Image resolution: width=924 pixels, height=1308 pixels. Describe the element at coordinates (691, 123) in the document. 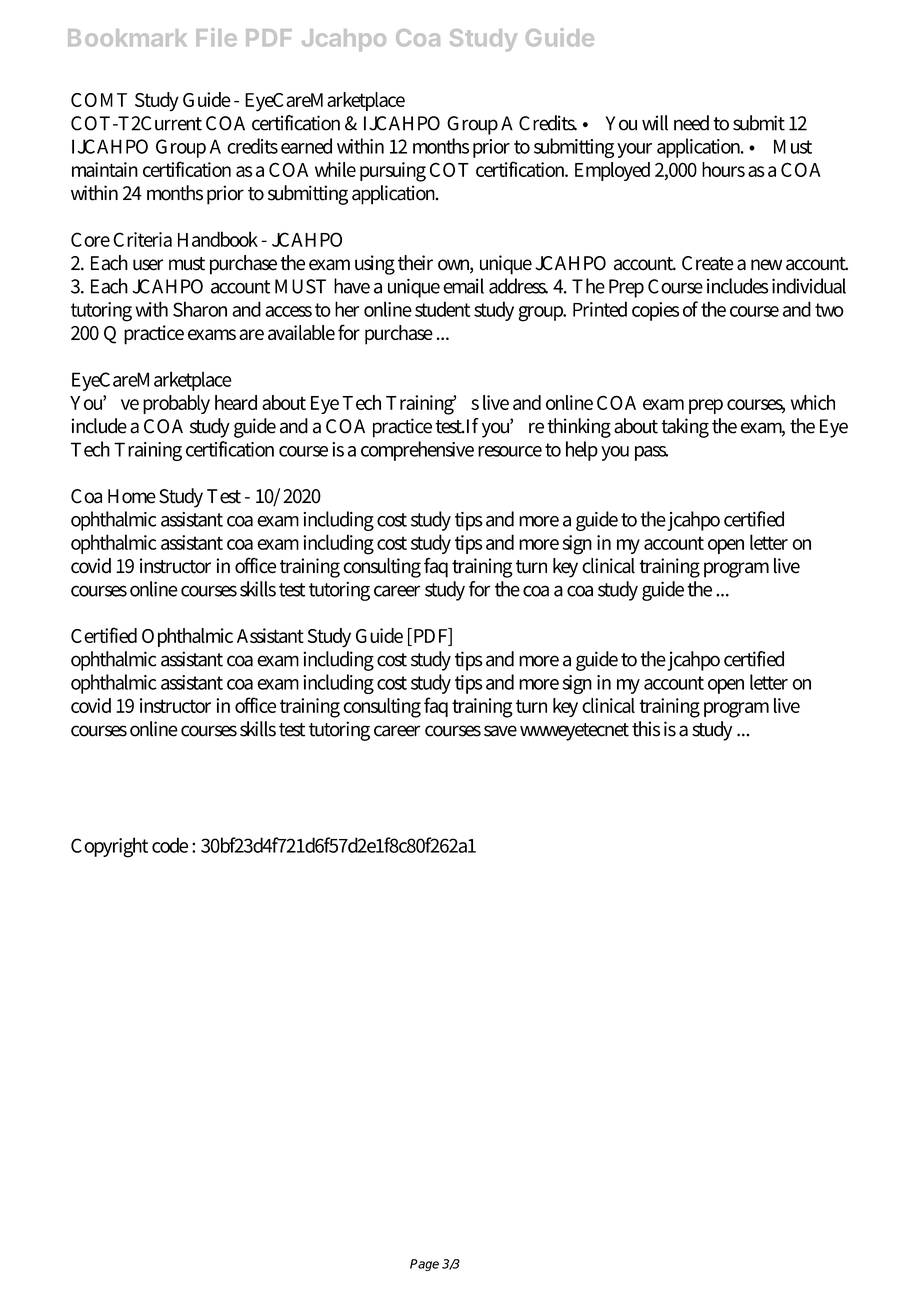

I see `need` at that location.
